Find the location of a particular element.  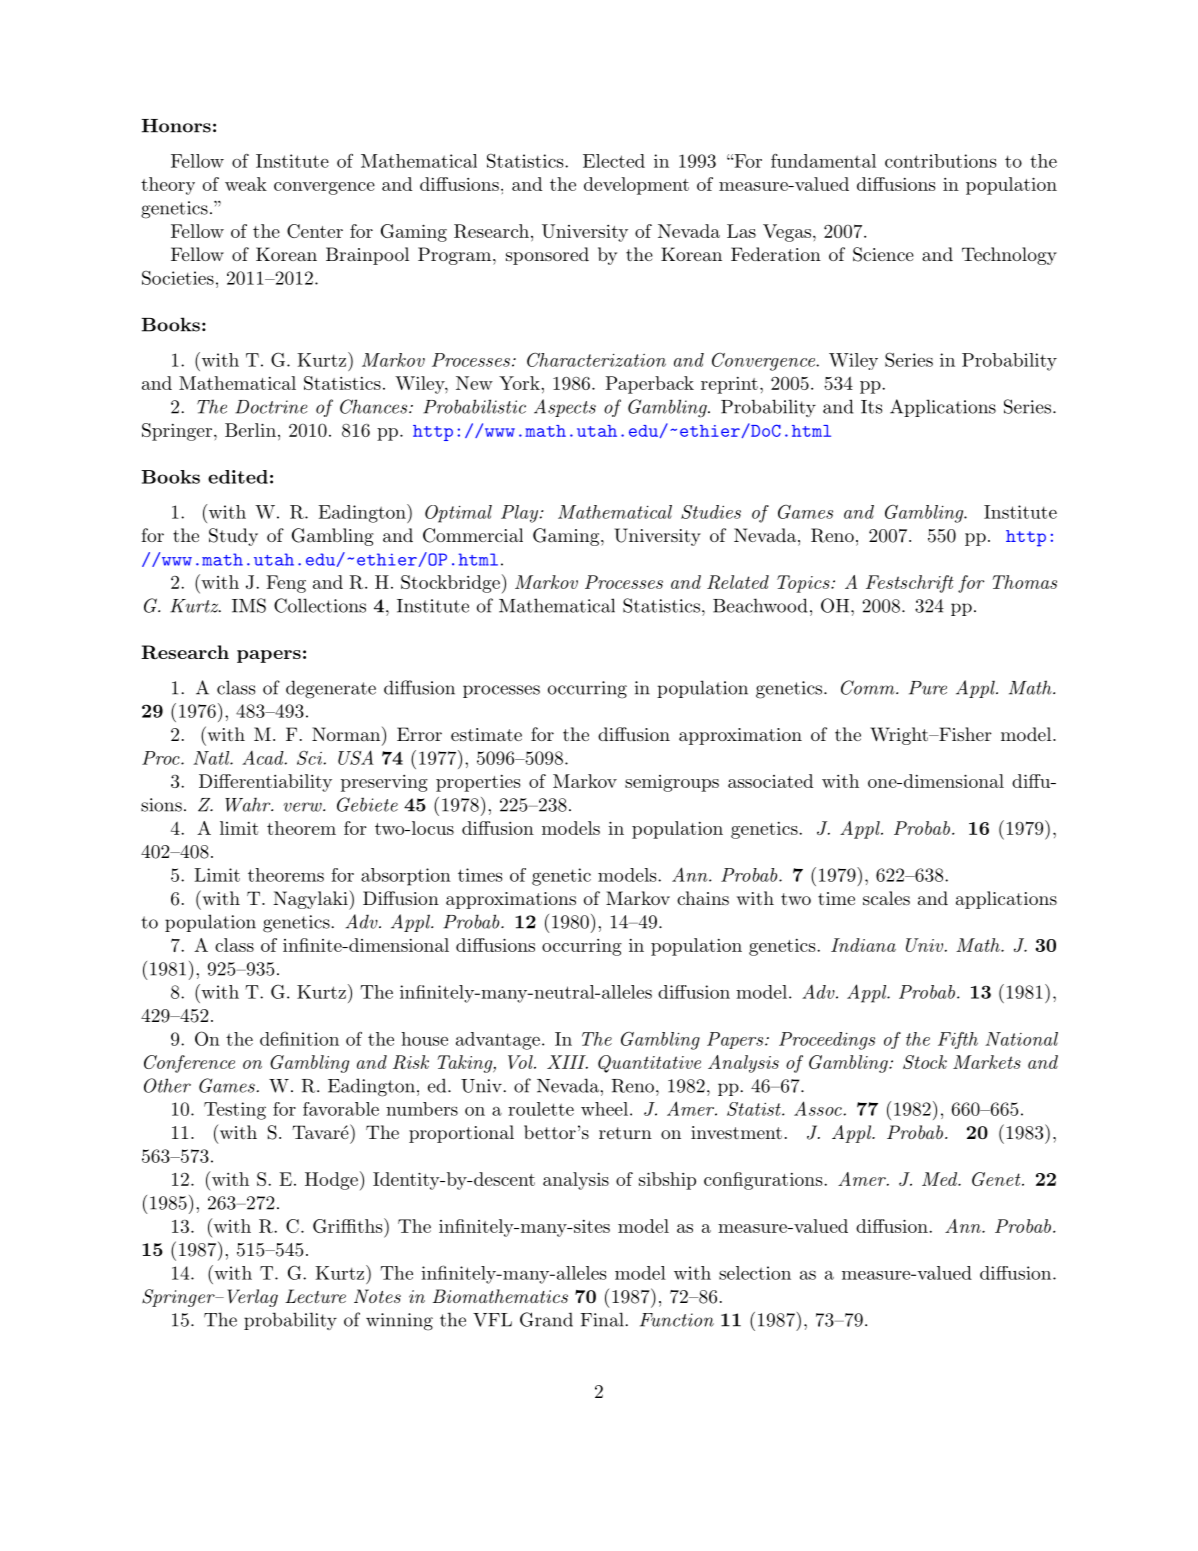

Lecture is located at coordinates (315, 1296).
